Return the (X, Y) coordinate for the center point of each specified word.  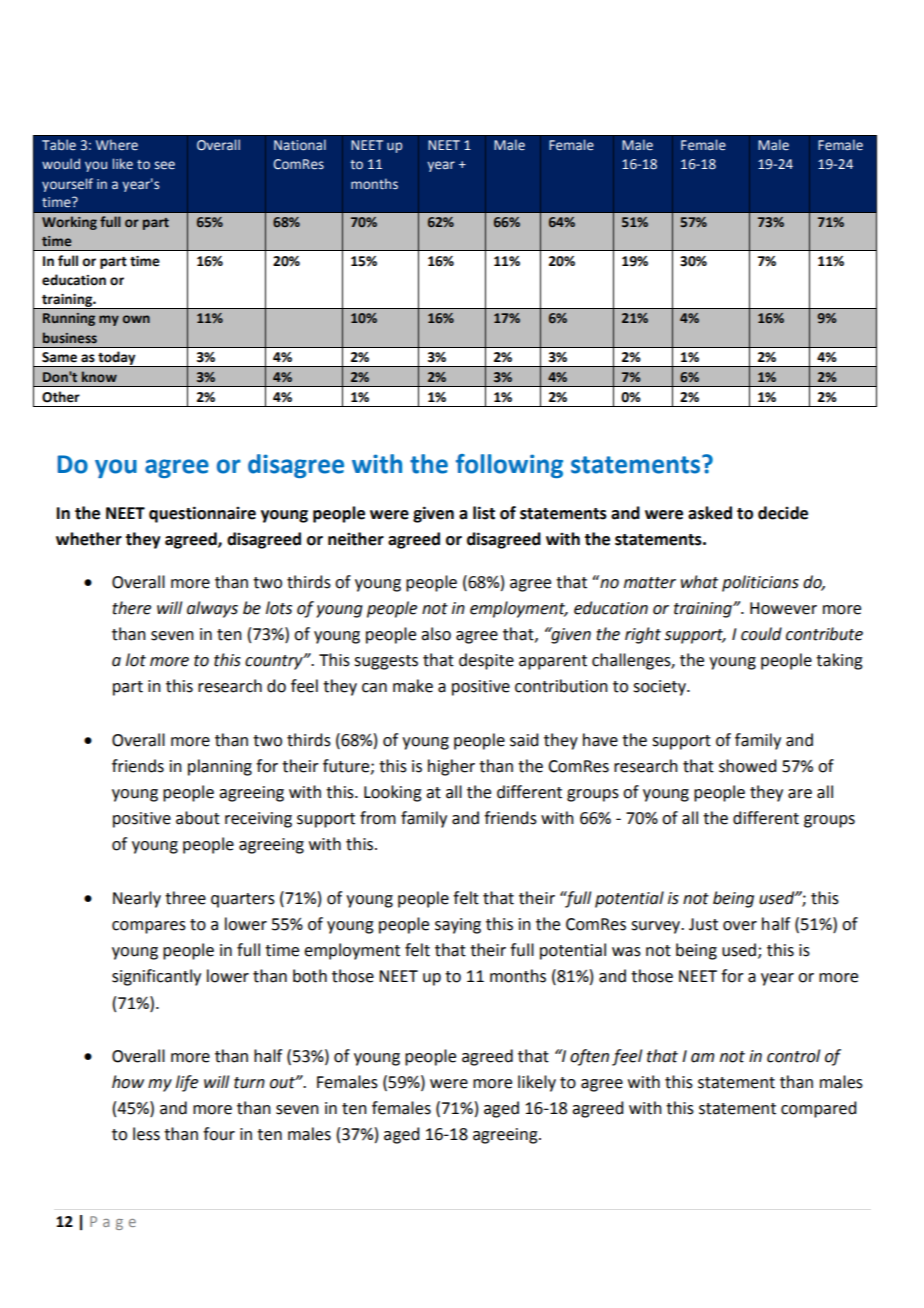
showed (747, 766)
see (164, 165)
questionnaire (202, 514)
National (300, 145)
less (146, 1134)
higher (451, 767)
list (484, 513)
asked (710, 513)
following (509, 466)
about (198, 818)
